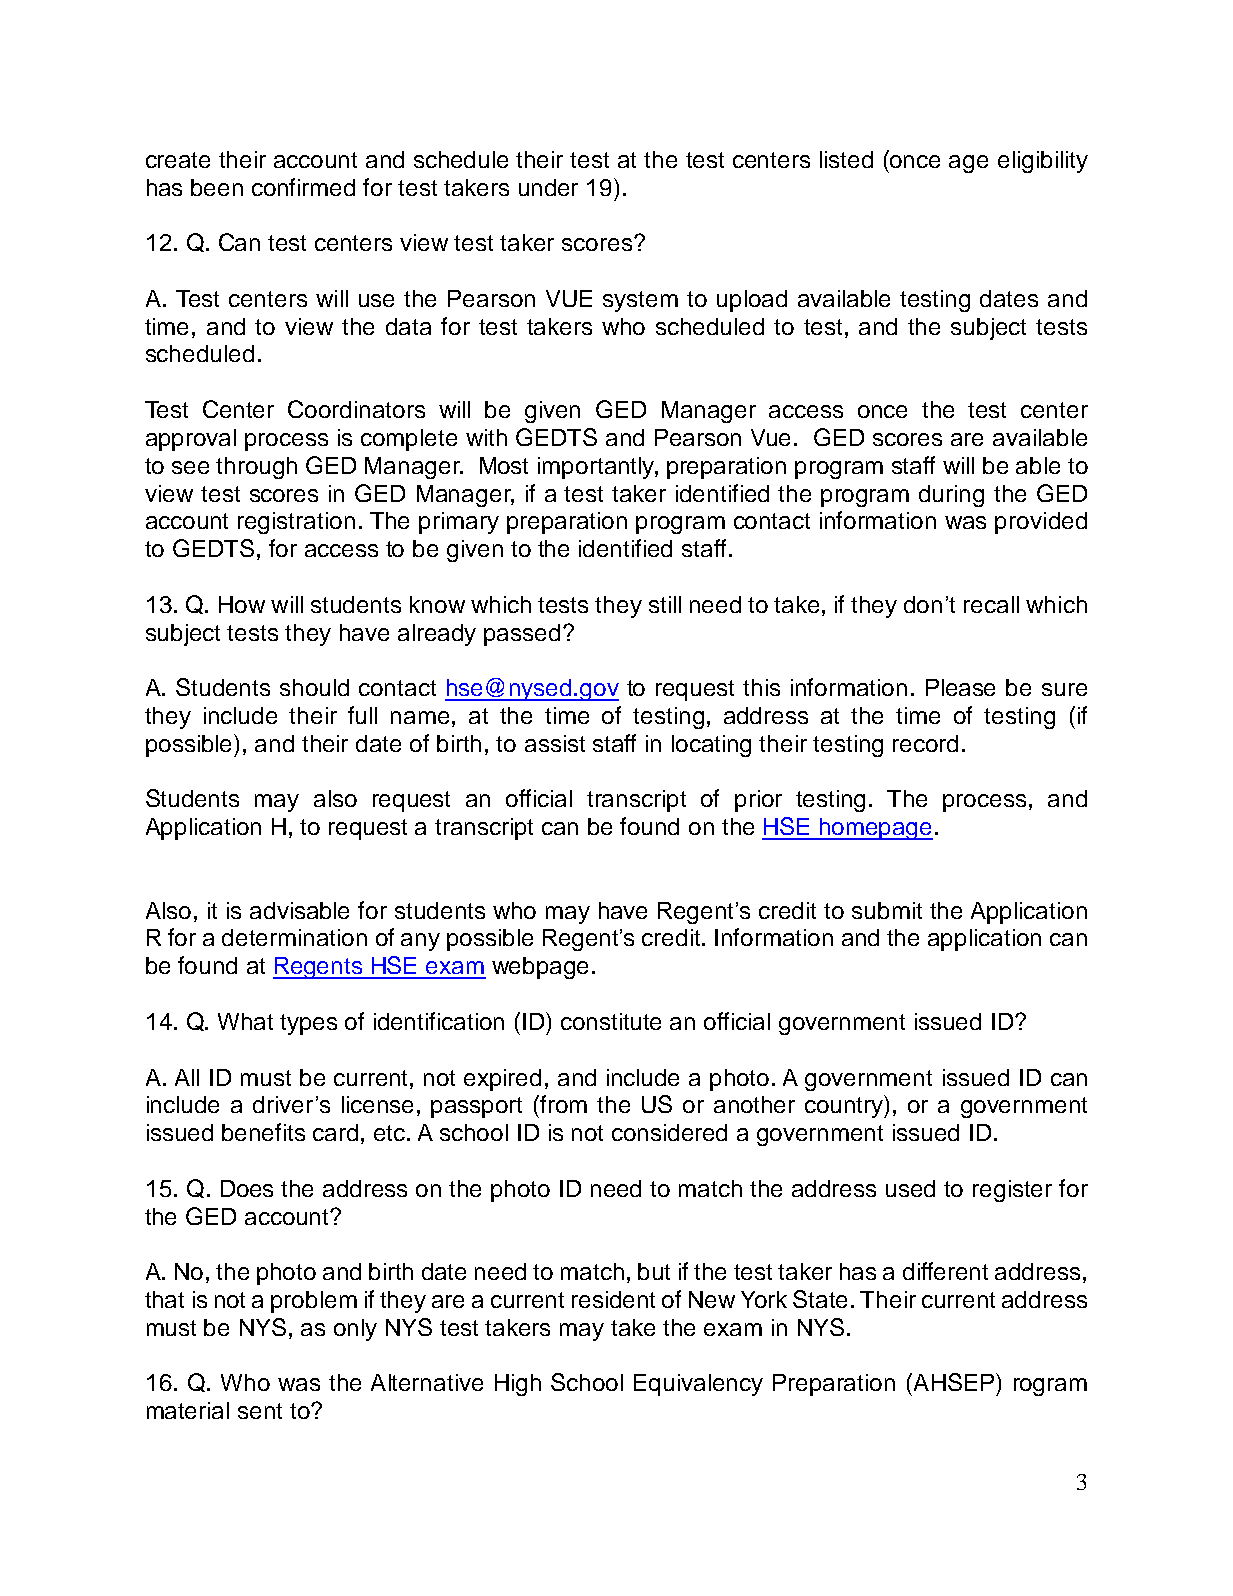 This image has height=1596, width=1233. What do you see at coordinates (260, 1411) in the image?
I see `sent` at bounding box center [260, 1411].
